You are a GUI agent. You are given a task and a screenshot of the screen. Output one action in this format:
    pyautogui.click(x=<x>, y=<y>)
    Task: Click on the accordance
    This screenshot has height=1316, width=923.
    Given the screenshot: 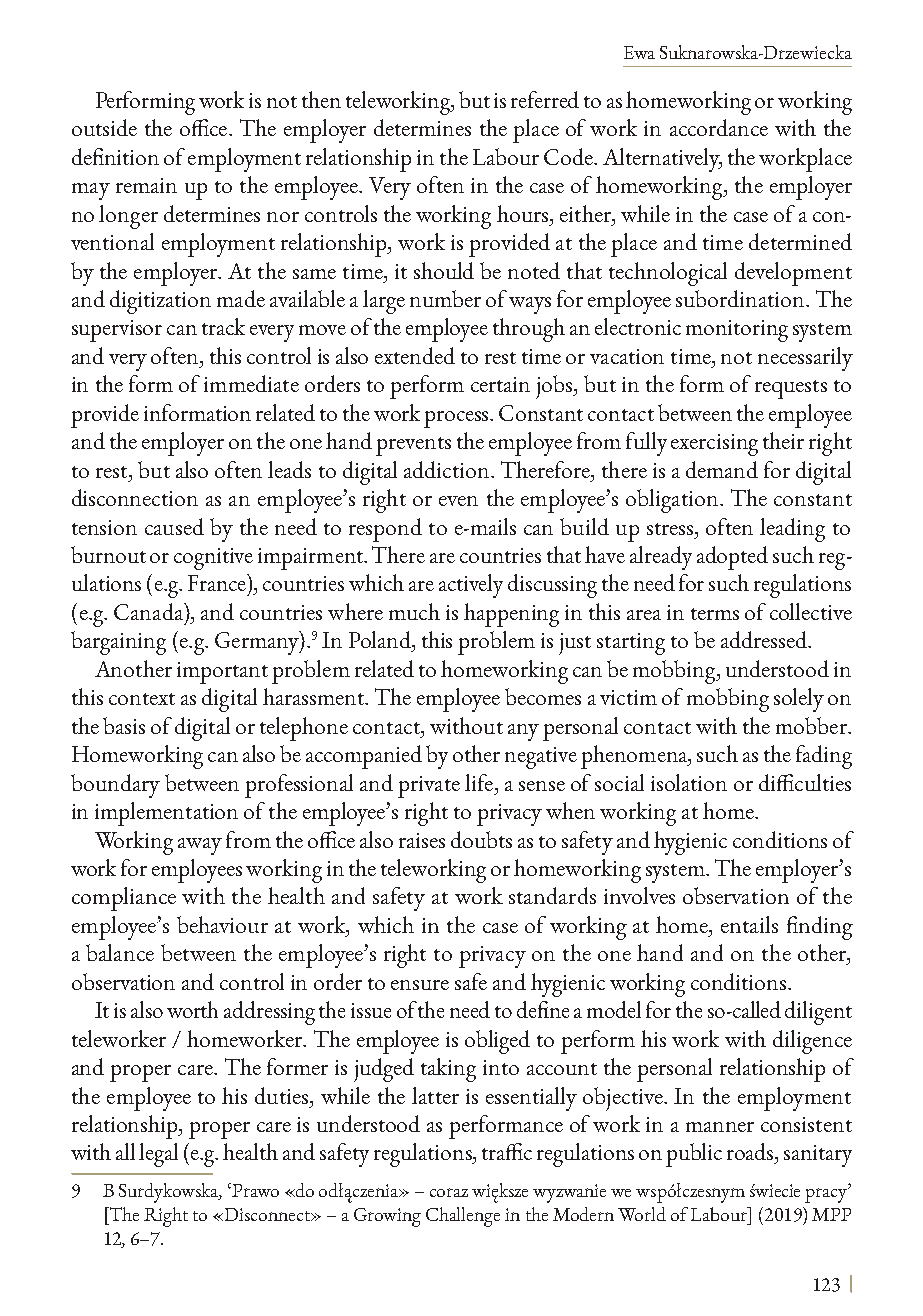 What is the action you would take?
    pyautogui.click(x=719, y=127)
